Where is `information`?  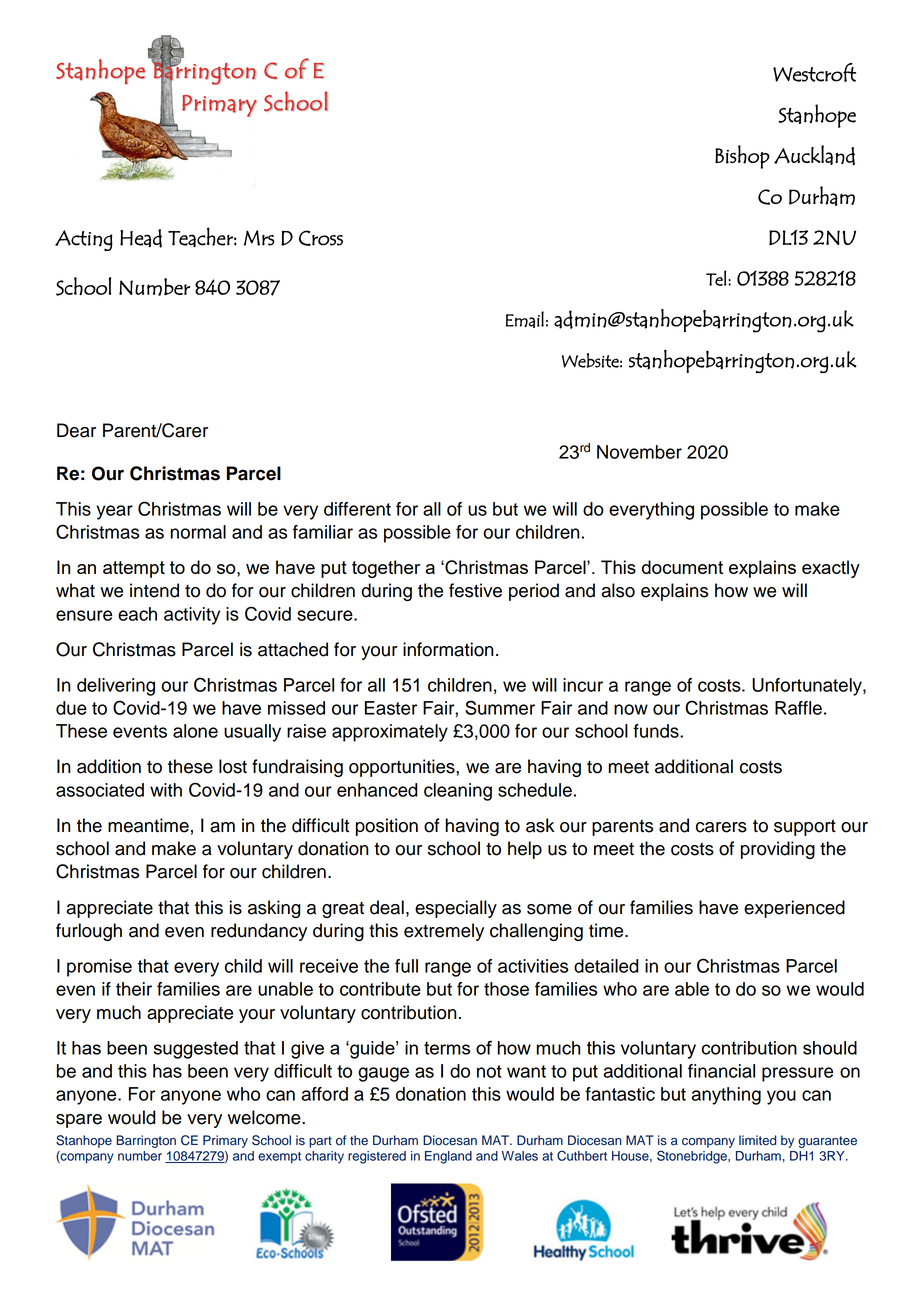 information is located at coordinates (448, 649).
